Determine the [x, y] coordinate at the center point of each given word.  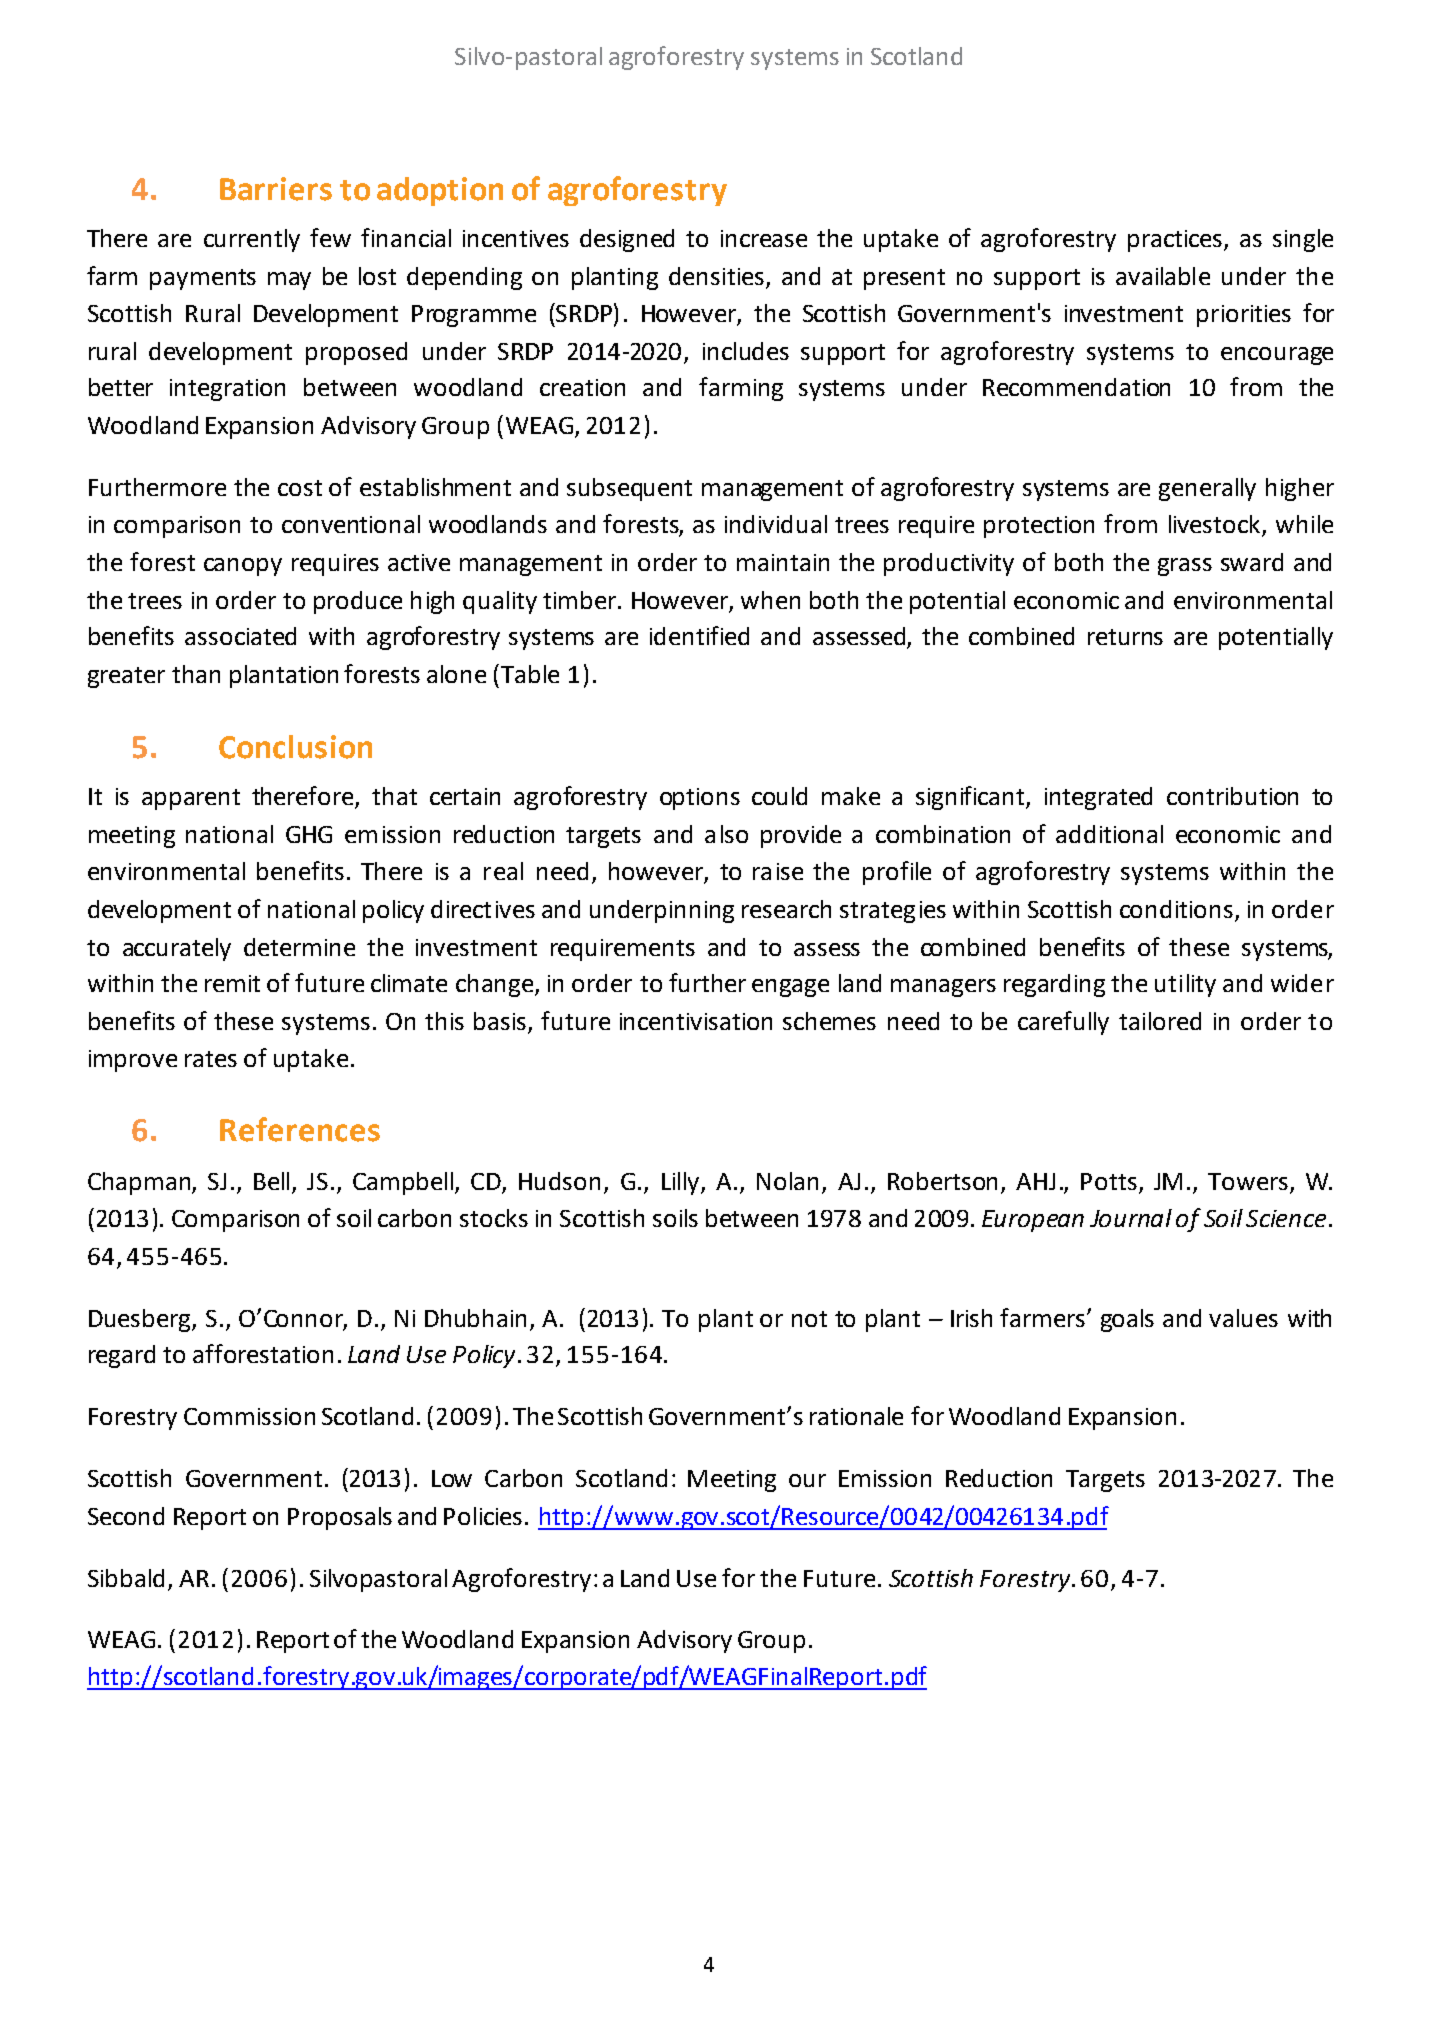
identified [699, 635]
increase [764, 238]
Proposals [340, 1518]
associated [240, 636]
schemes [829, 1021]
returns [1125, 637]
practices [1175, 241]
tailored [1160, 1021]
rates [211, 1059]
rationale [856, 1416]
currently [252, 240]
